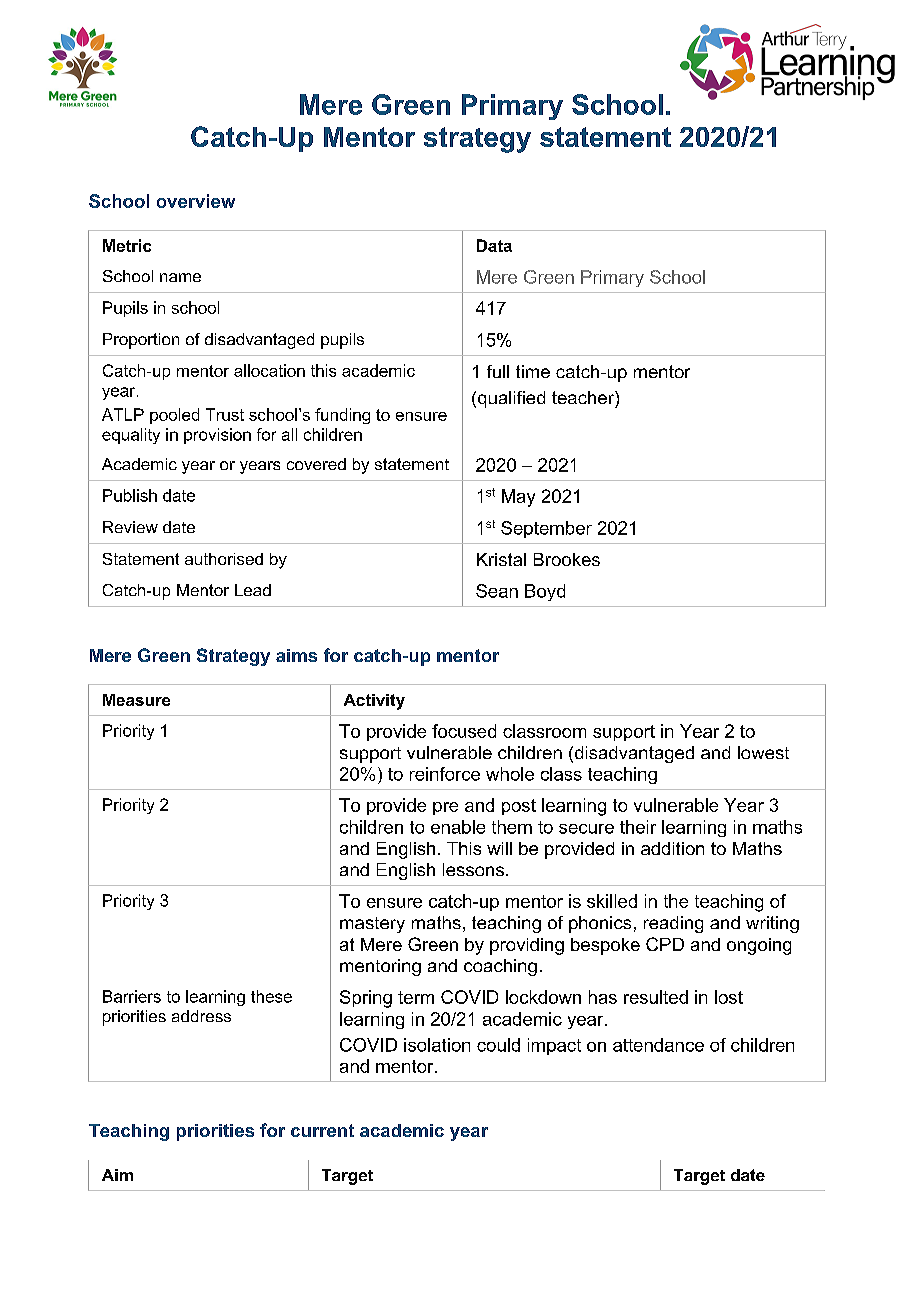 The width and height of the screenshot is (924, 1308). Describe the element at coordinates (518, 498) in the screenshot. I see `May` at that location.
